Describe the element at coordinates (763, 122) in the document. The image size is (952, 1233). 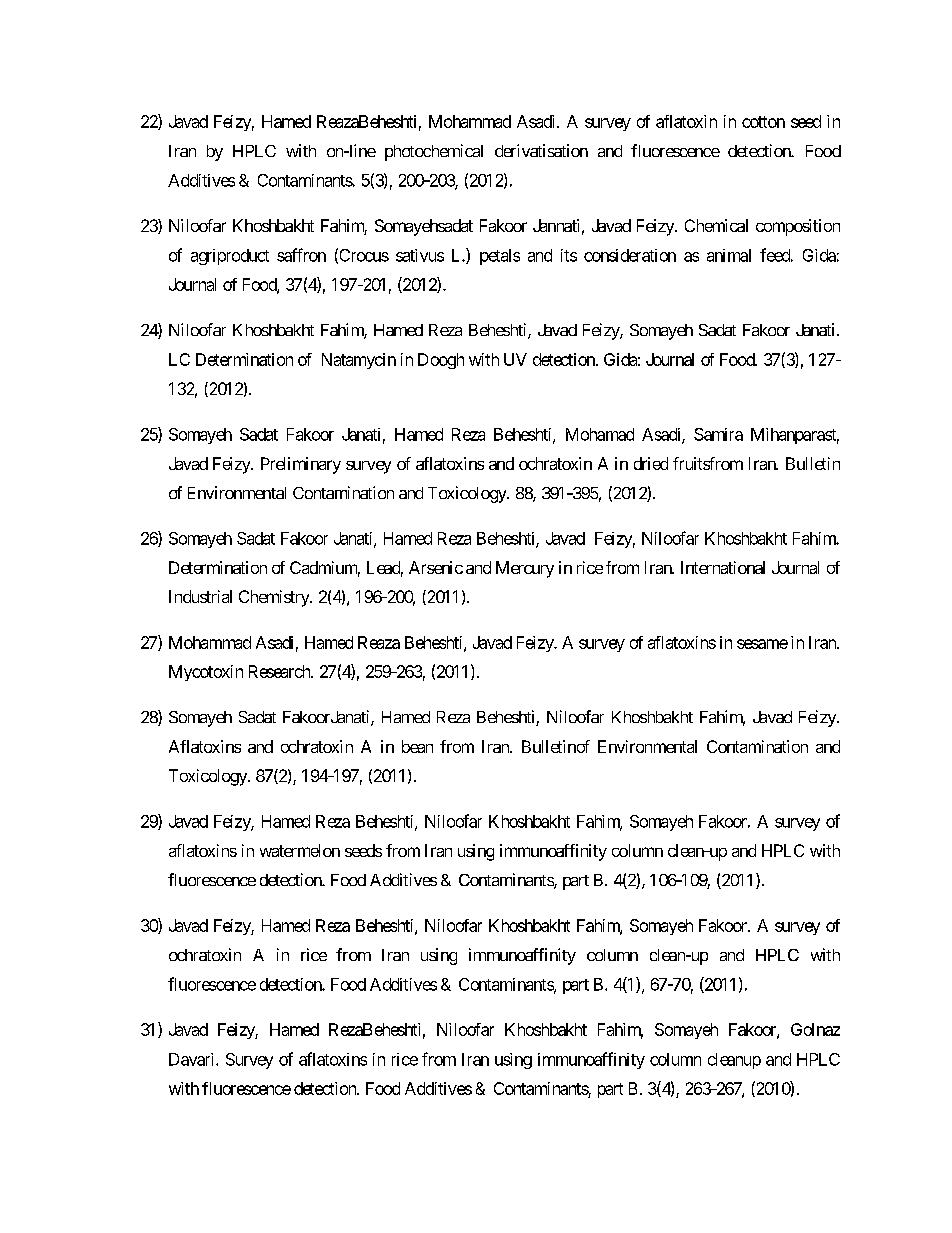
I see `cotton` at that location.
